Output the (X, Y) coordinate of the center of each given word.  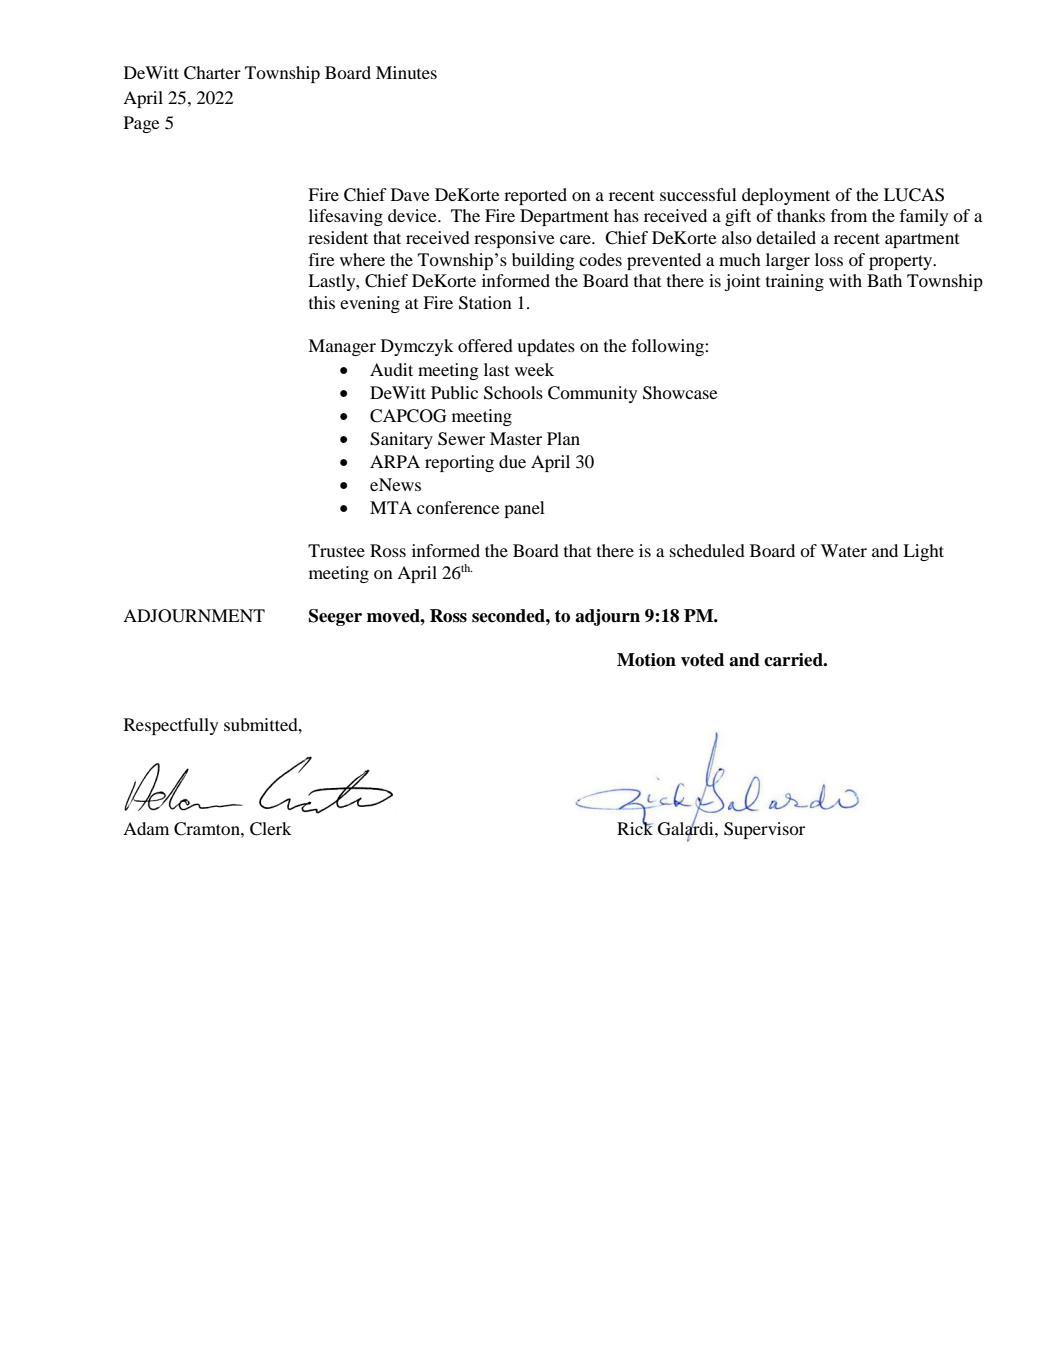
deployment (786, 196)
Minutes (406, 72)
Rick (635, 827)
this (322, 302)
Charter (212, 73)
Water (844, 550)
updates (546, 347)
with (845, 280)
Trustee (336, 550)
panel (524, 509)
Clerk (271, 829)
